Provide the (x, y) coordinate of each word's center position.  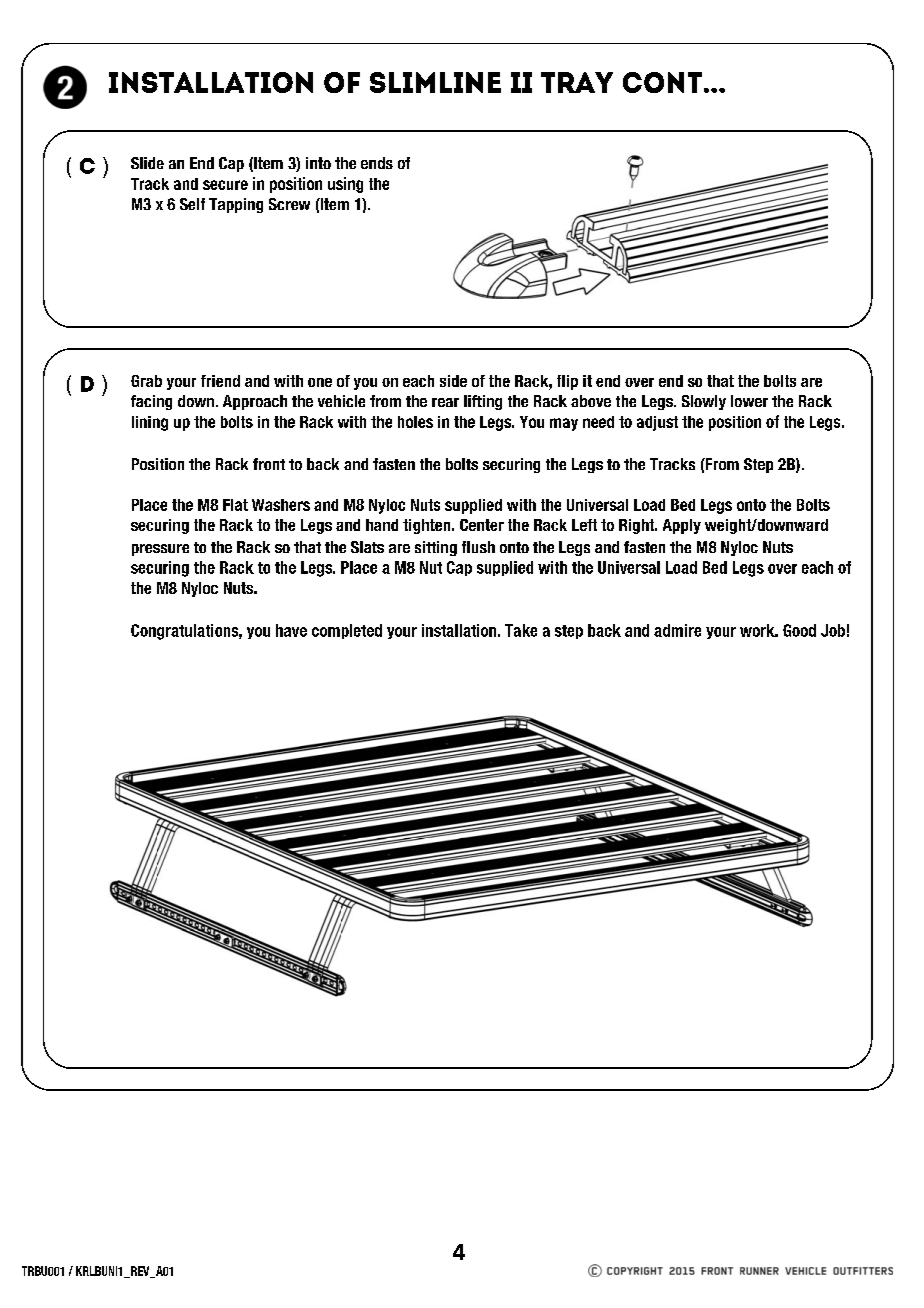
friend (220, 381)
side (453, 381)
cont (662, 82)
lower (749, 401)
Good (799, 630)
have (291, 630)
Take (521, 630)
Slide (147, 163)
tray (577, 82)
